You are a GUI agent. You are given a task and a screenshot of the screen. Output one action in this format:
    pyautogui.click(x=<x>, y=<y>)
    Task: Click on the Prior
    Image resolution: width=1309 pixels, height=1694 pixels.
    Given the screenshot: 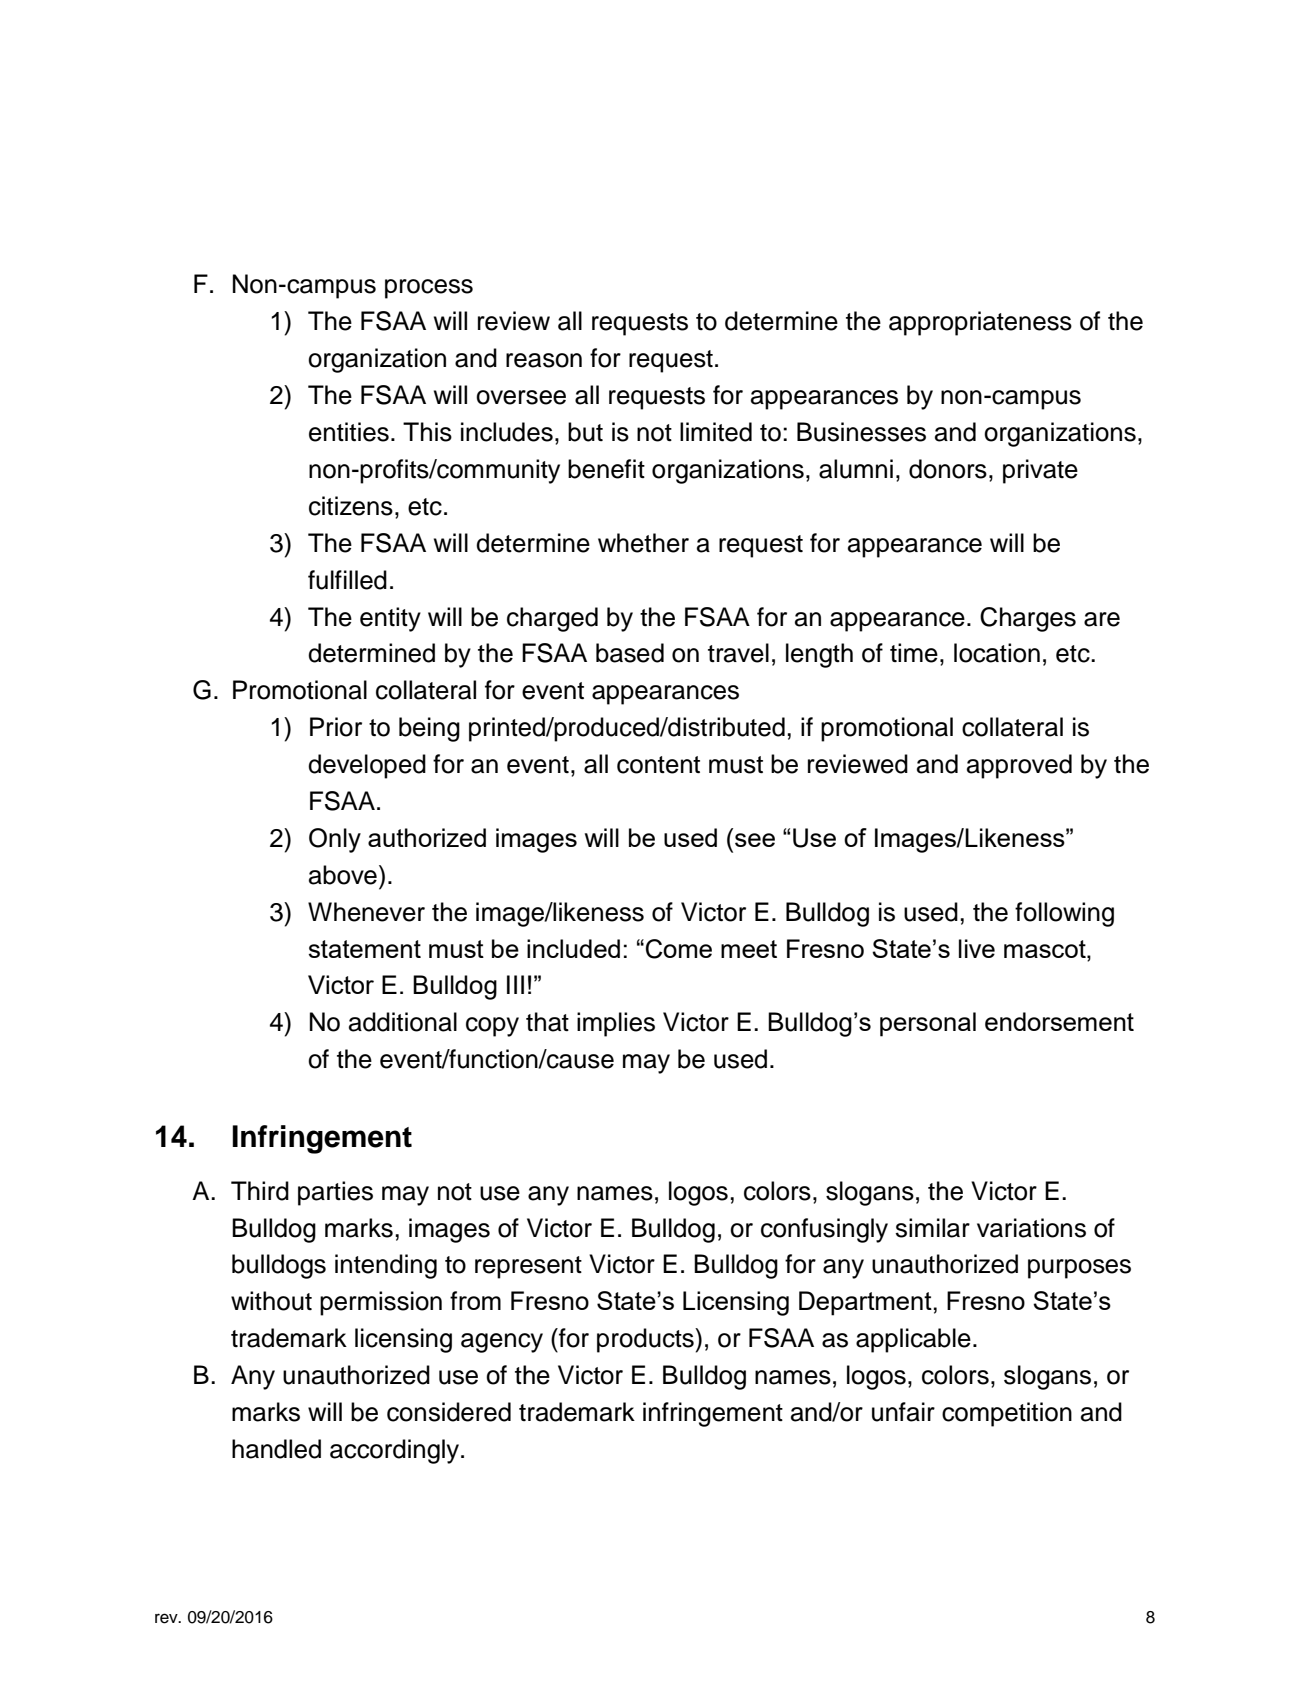 What is the action you would take?
    pyautogui.click(x=336, y=727)
